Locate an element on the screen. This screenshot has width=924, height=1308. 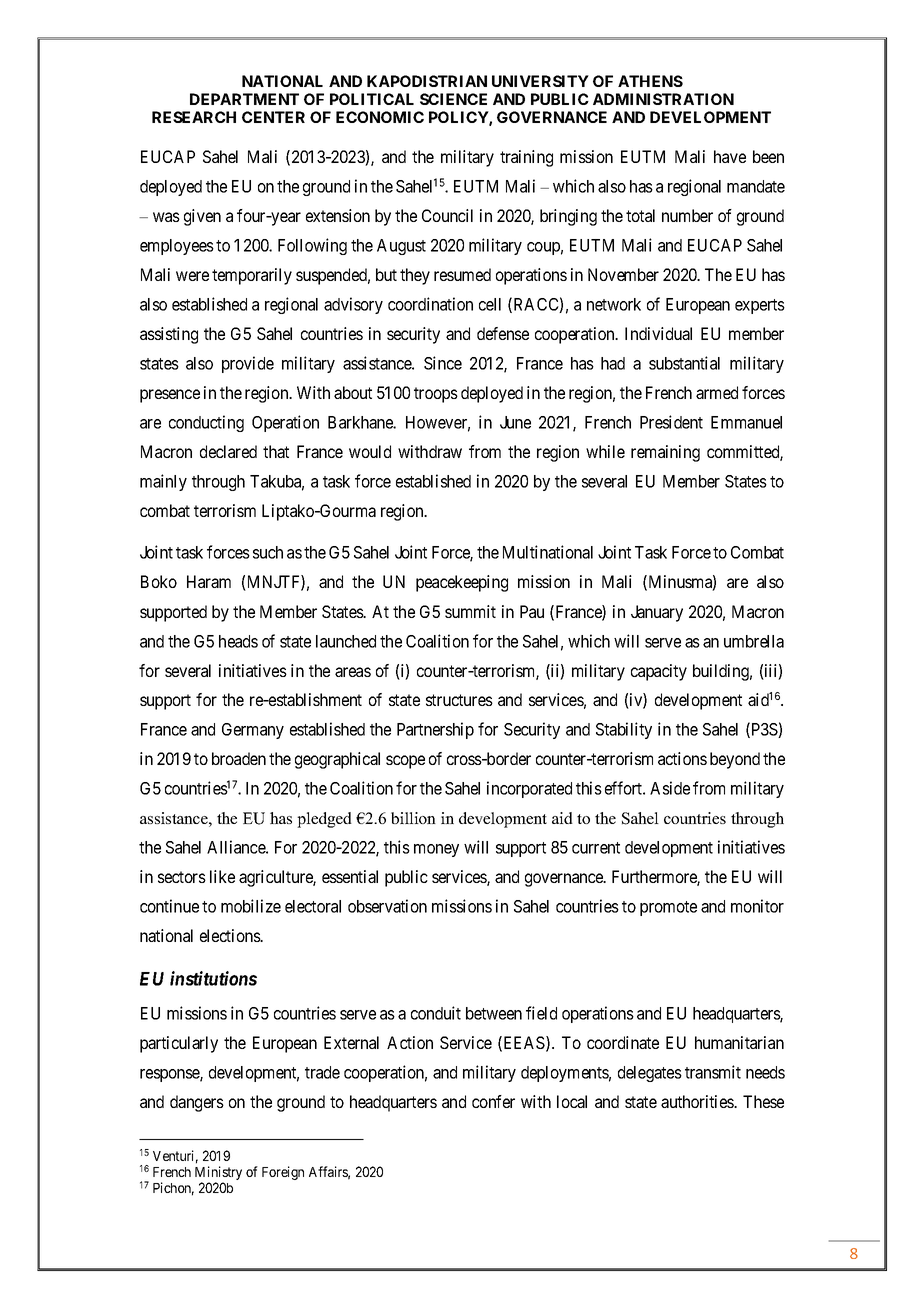
January is located at coordinates (657, 613).
